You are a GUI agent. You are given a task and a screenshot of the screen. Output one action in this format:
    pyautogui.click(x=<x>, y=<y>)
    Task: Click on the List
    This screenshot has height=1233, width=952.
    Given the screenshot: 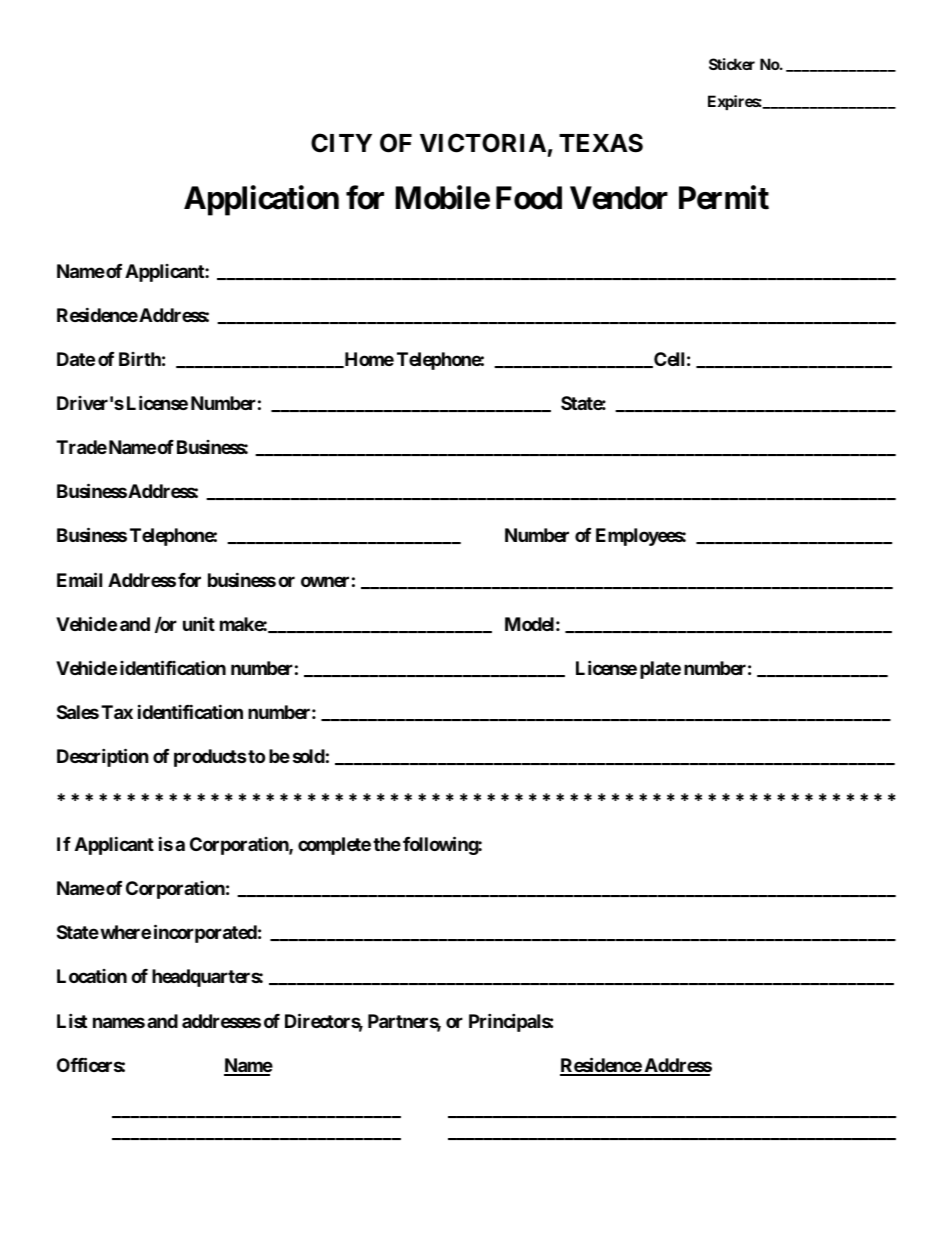 What is the action you would take?
    pyautogui.click(x=72, y=1020)
